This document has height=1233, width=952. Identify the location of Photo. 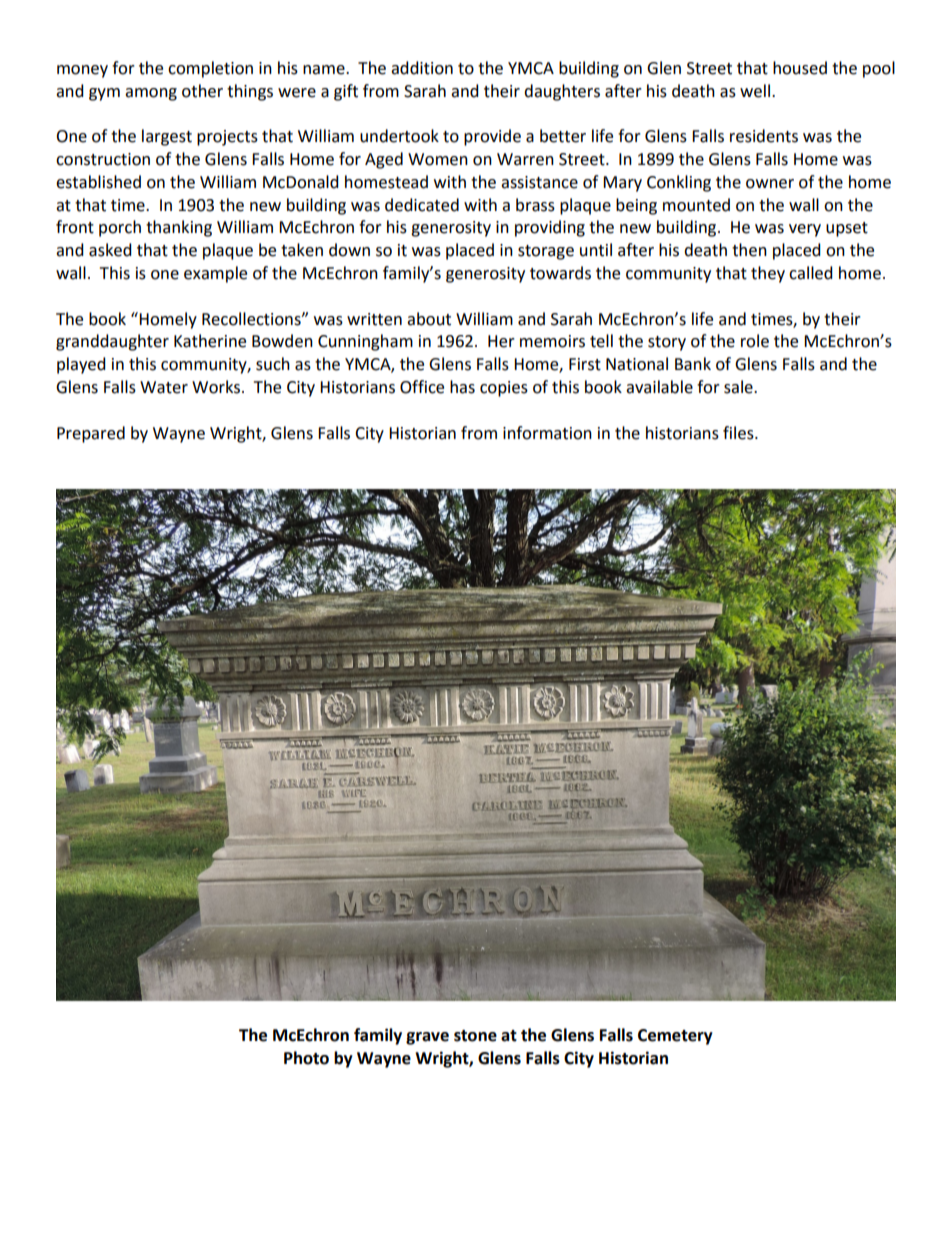
(306, 1058).
